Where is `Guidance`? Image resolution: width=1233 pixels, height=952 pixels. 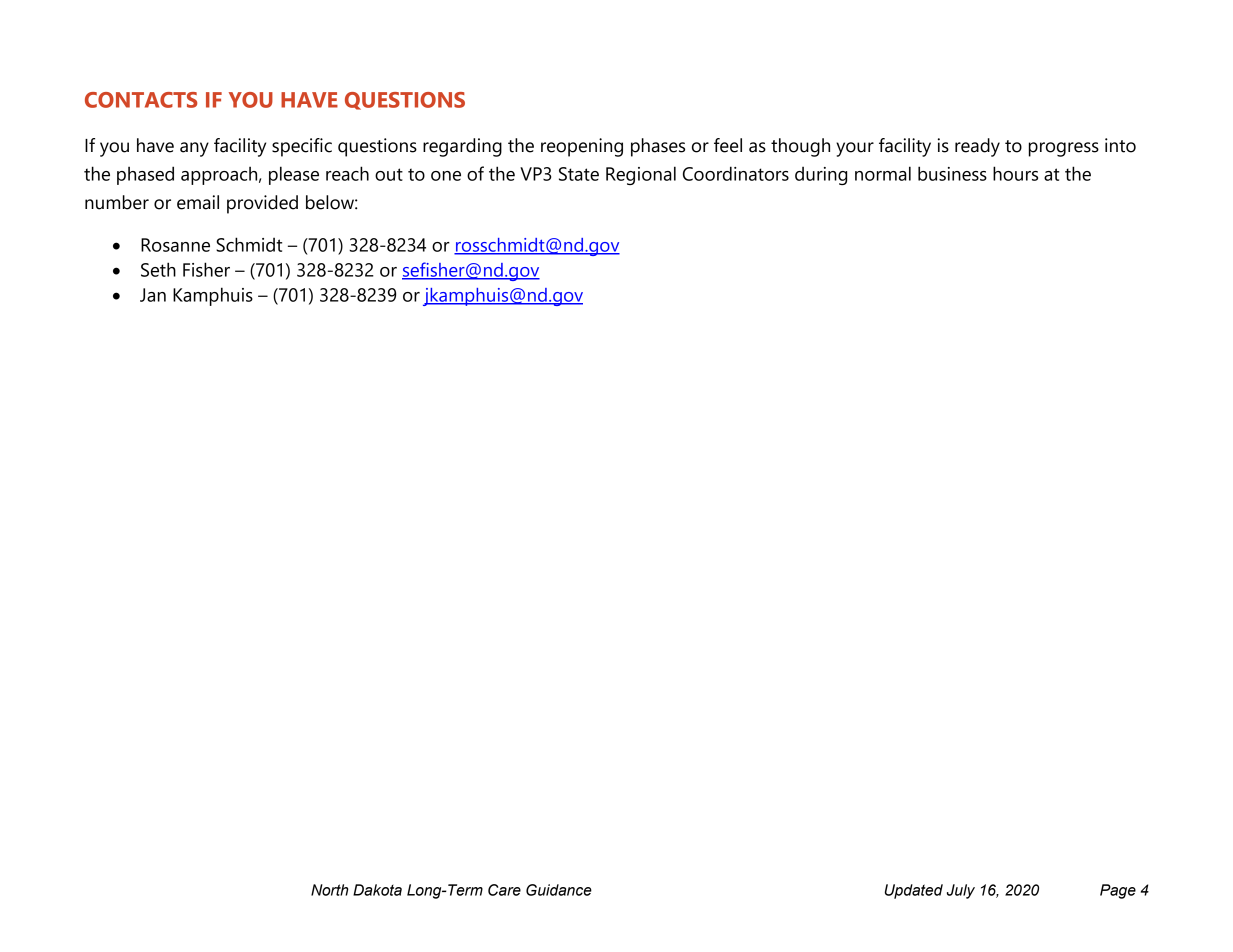 Guidance is located at coordinates (559, 890).
